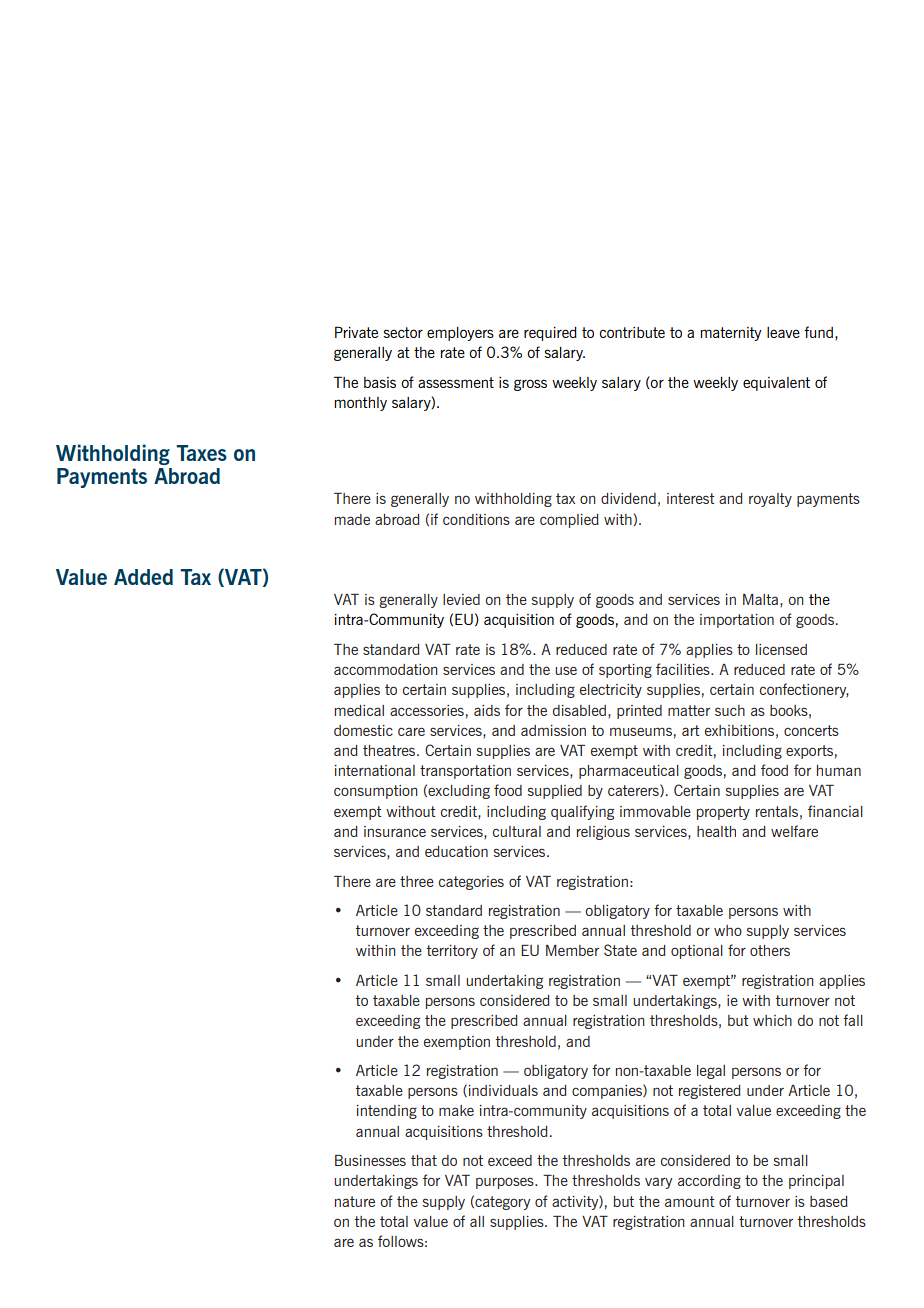 Image resolution: width=924 pixels, height=1308 pixels. I want to click on territory, so click(452, 952).
